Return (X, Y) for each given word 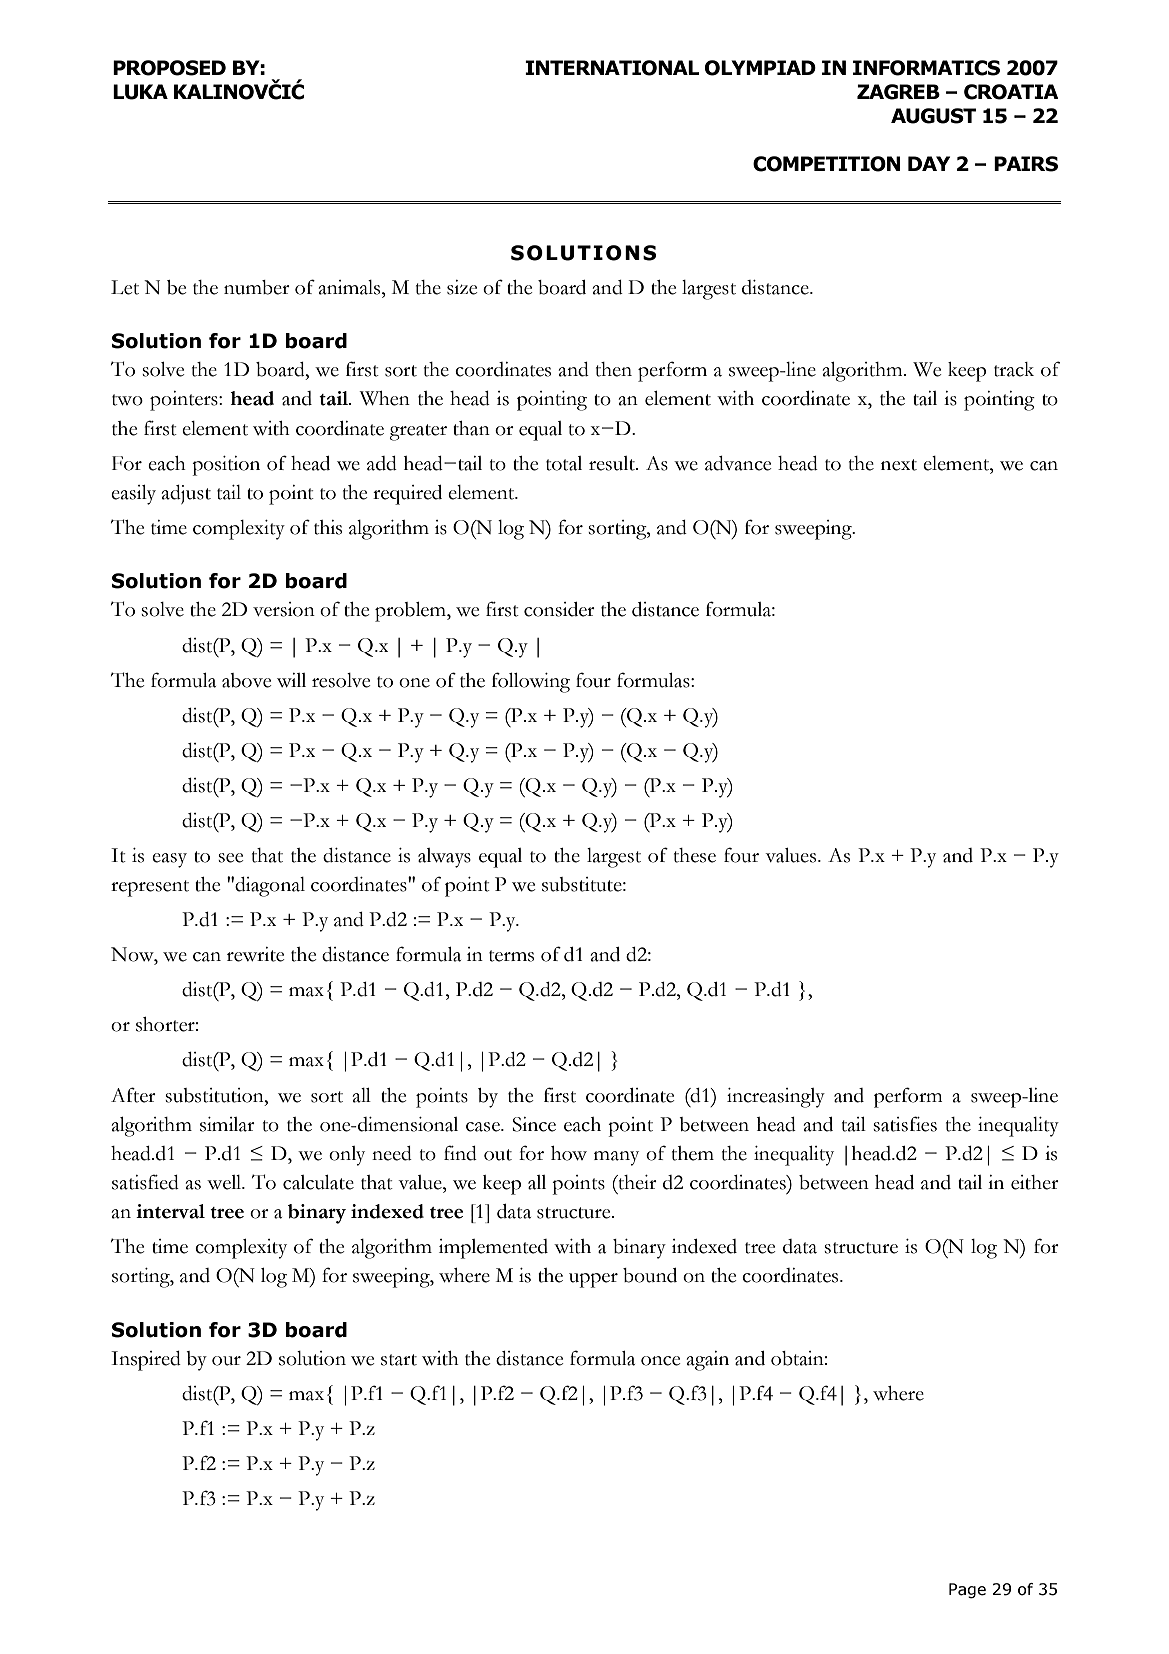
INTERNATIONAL (612, 68)
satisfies (905, 1124)
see (230, 858)
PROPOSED (169, 68)
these (695, 855)
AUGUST (933, 116)
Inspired (146, 1361)
